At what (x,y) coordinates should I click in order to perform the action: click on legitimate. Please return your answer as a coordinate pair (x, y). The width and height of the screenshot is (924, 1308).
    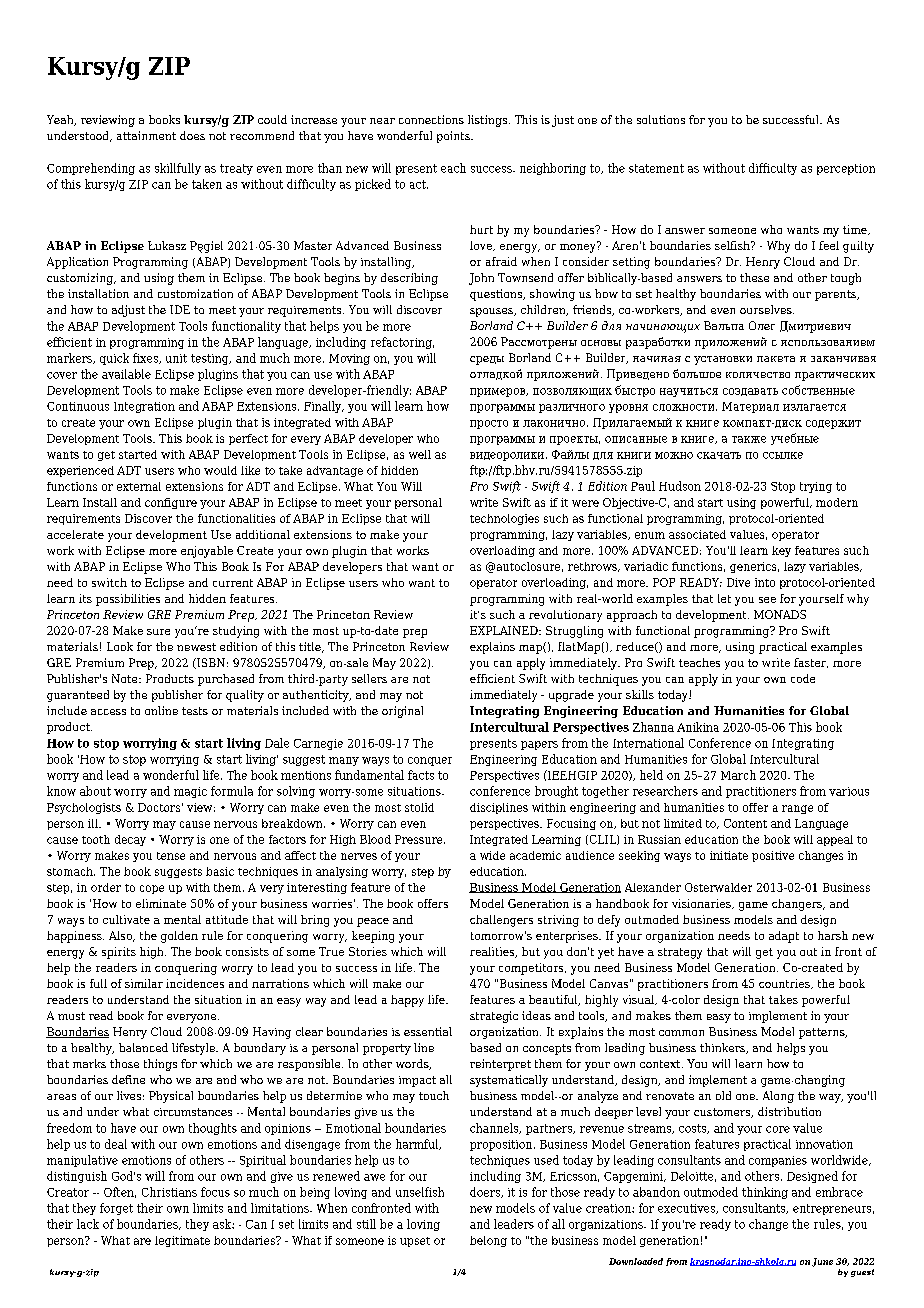
    Looking at the image, I should click on (182, 1241).
